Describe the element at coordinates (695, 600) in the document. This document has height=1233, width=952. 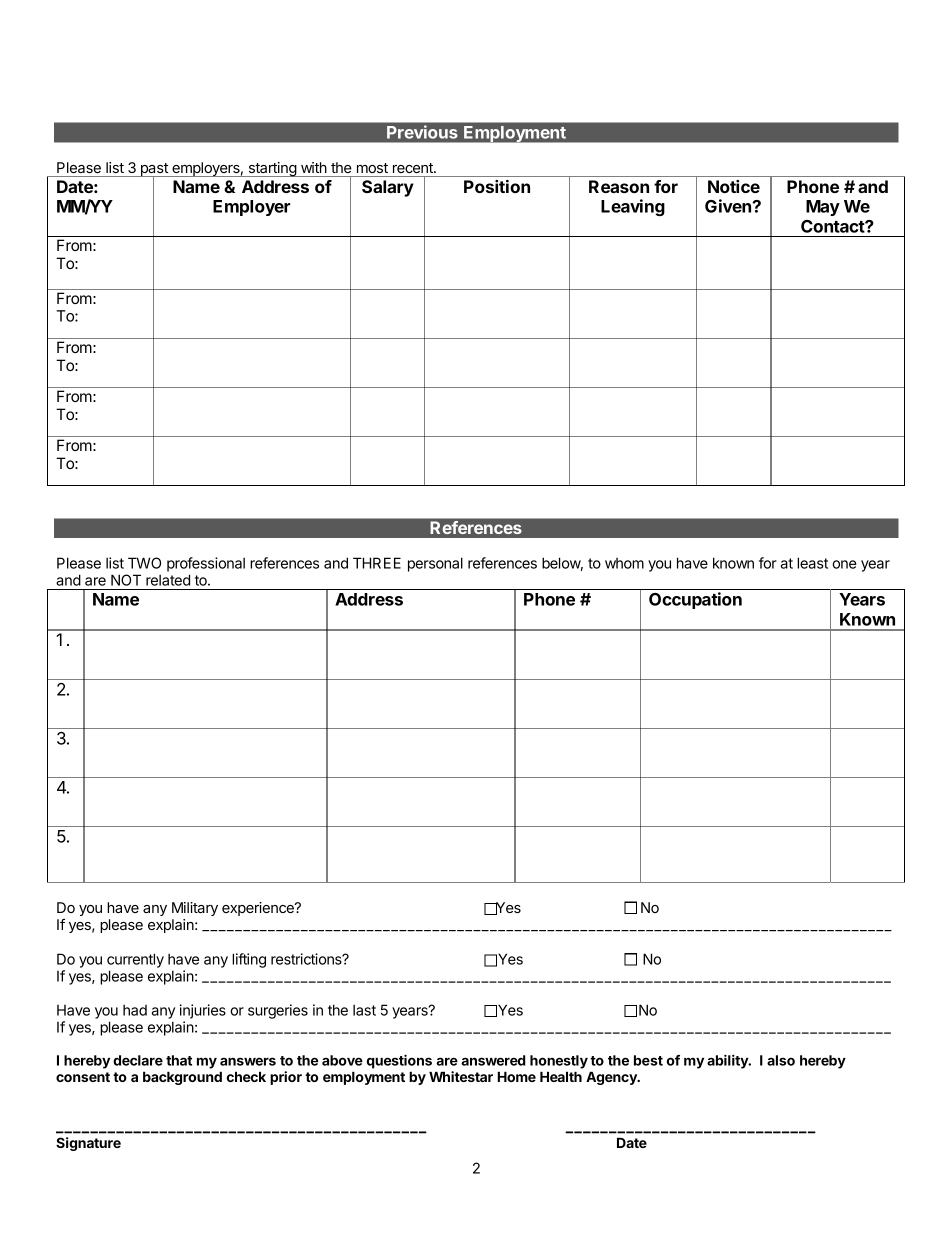
I see `Occupation` at that location.
